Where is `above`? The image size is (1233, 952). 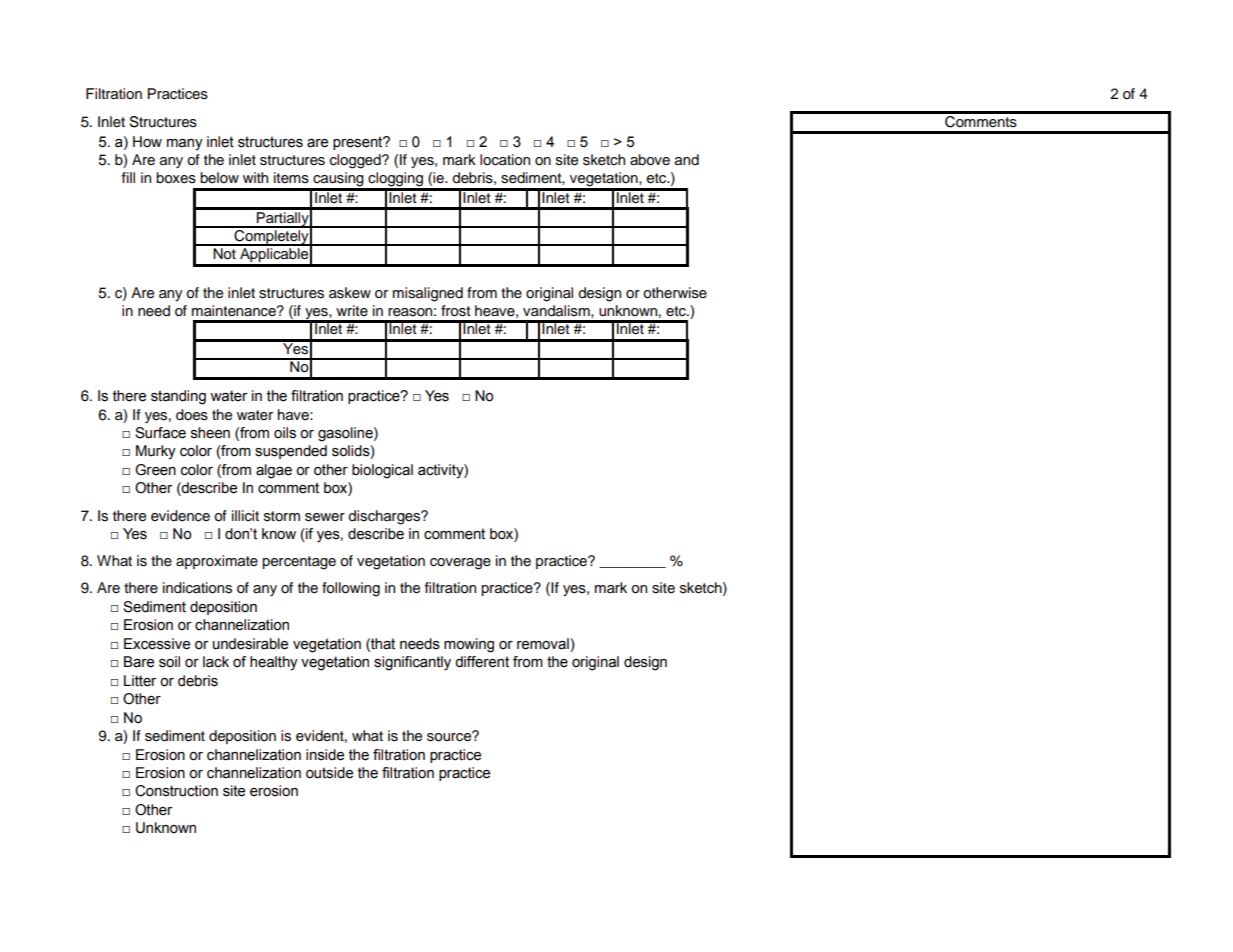 above is located at coordinates (650, 160).
